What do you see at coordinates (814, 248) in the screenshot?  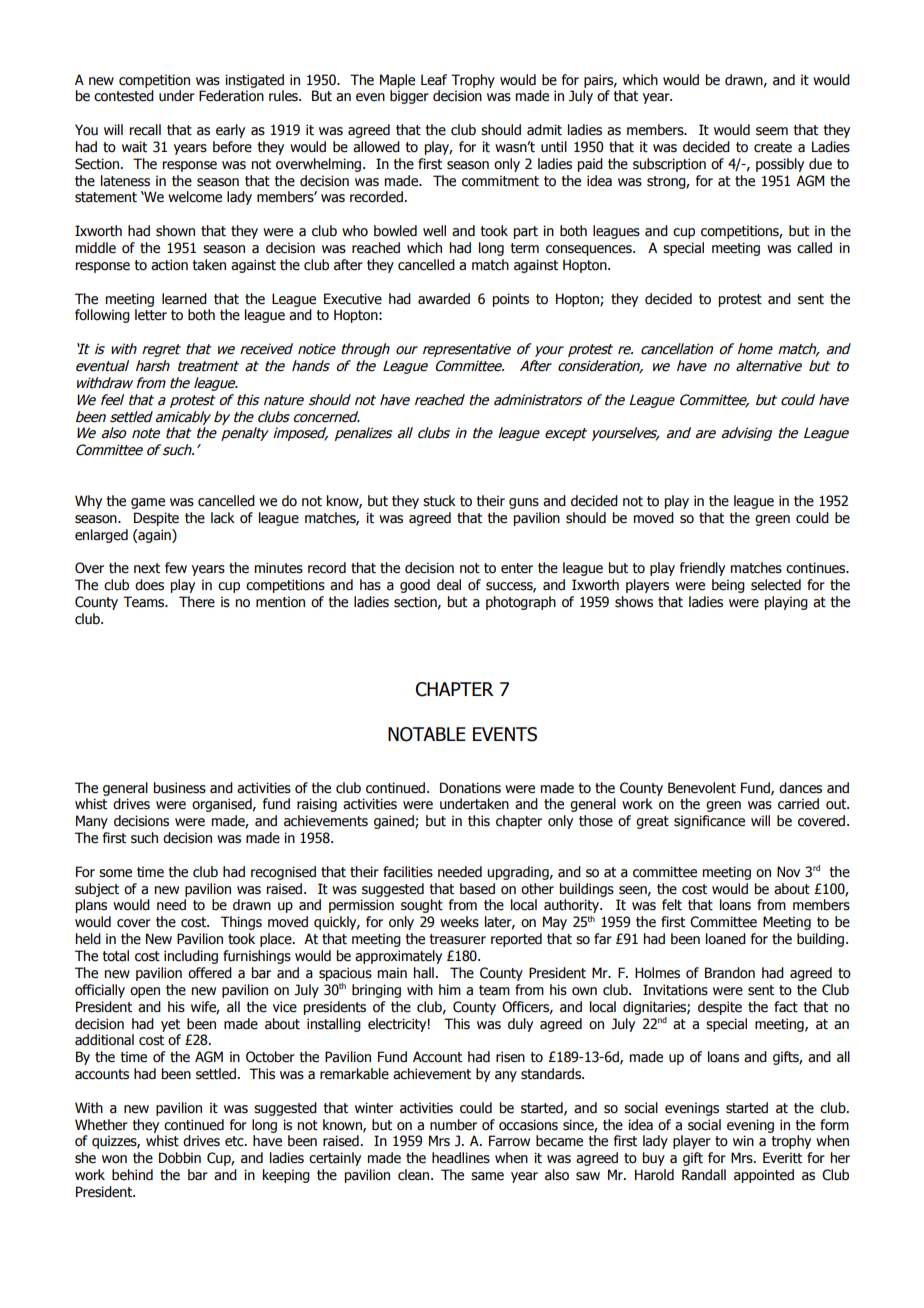 I see `called` at bounding box center [814, 248].
